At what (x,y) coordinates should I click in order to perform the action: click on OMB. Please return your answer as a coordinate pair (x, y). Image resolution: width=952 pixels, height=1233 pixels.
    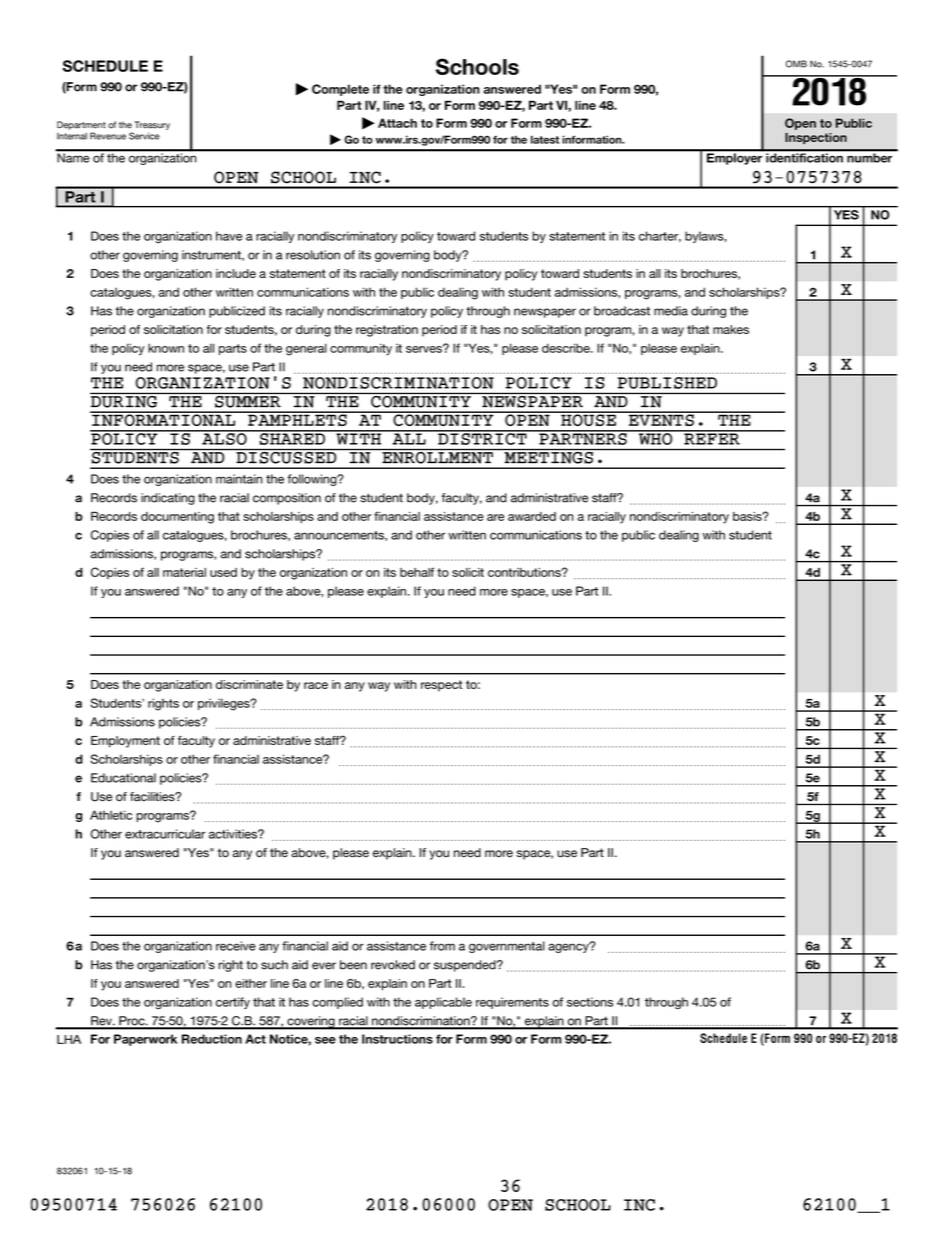
    Looking at the image, I should click on (796, 64).
